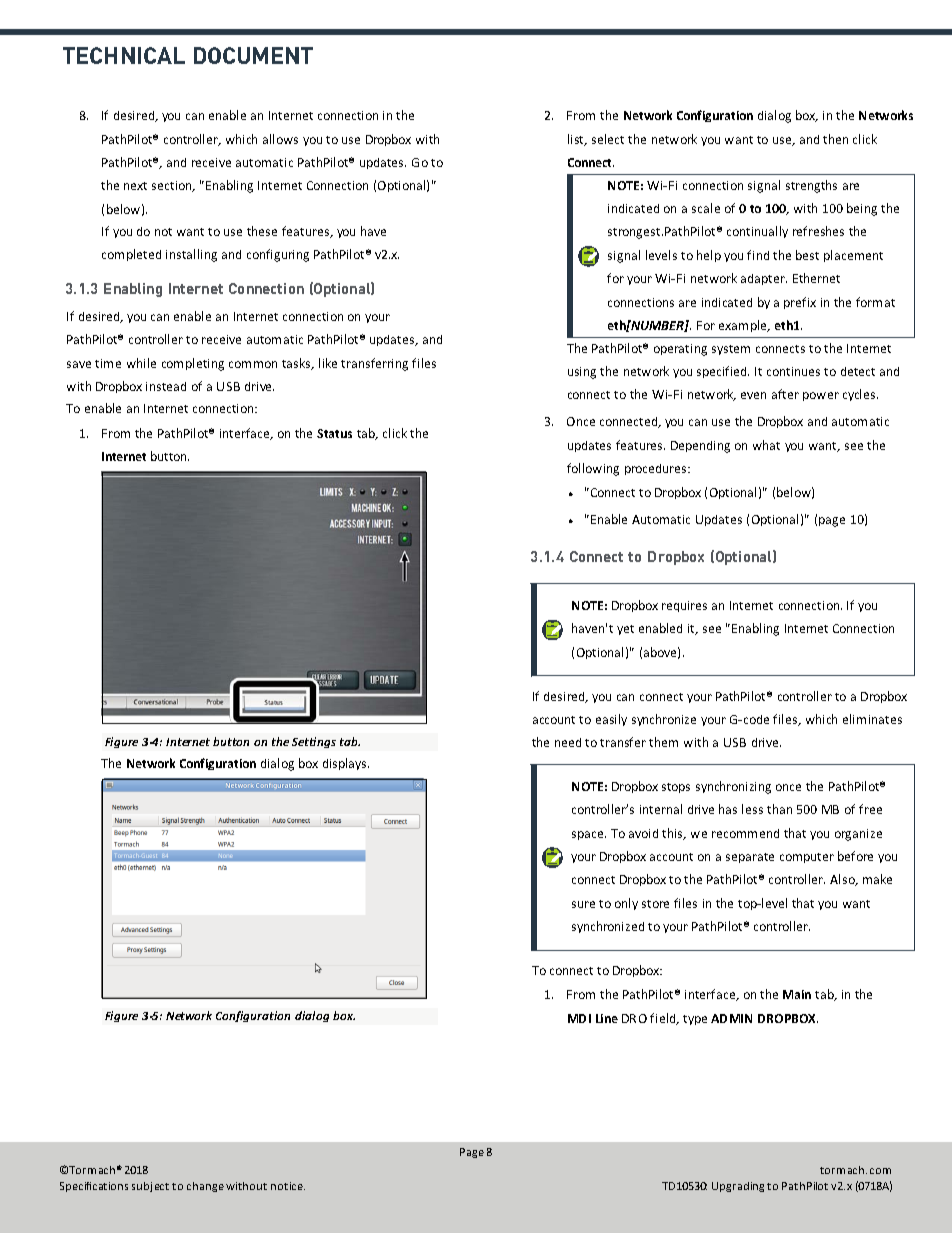 This image has height=1233, width=952. Describe the element at coordinates (779, 809) in the image. I see `than` at that location.
